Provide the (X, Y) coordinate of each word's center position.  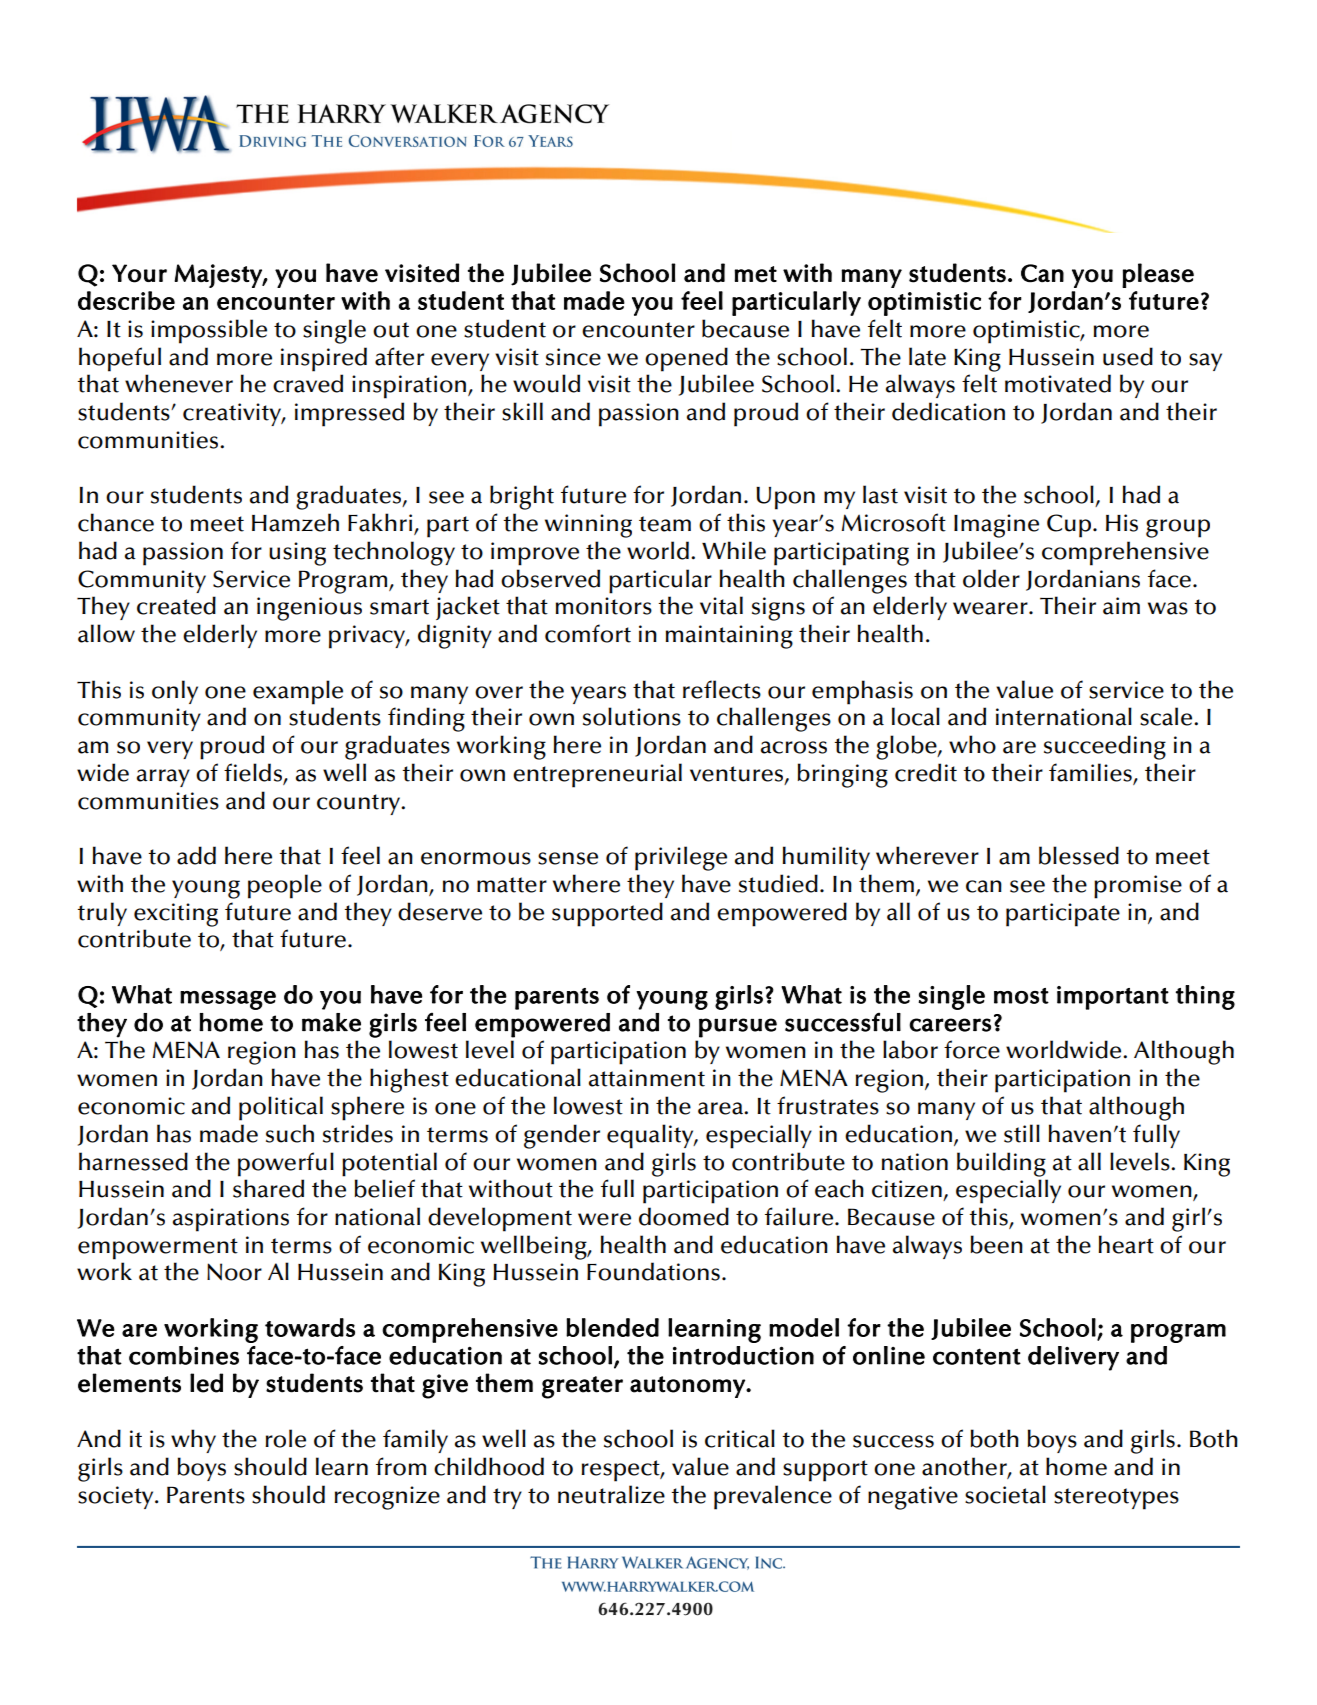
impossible (209, 331)
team (665, 524)
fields (254, 773)
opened (686, 359)
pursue (738, 1028)
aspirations (231, 1220)
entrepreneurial (597, 775)
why (193, 1441)
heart (1126, 1244)
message (228, 1000)
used (1128, 356)
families (1091, 773)
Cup (1069, 526)
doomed (684, 1216)
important (1113, 998)
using (297, 554)
